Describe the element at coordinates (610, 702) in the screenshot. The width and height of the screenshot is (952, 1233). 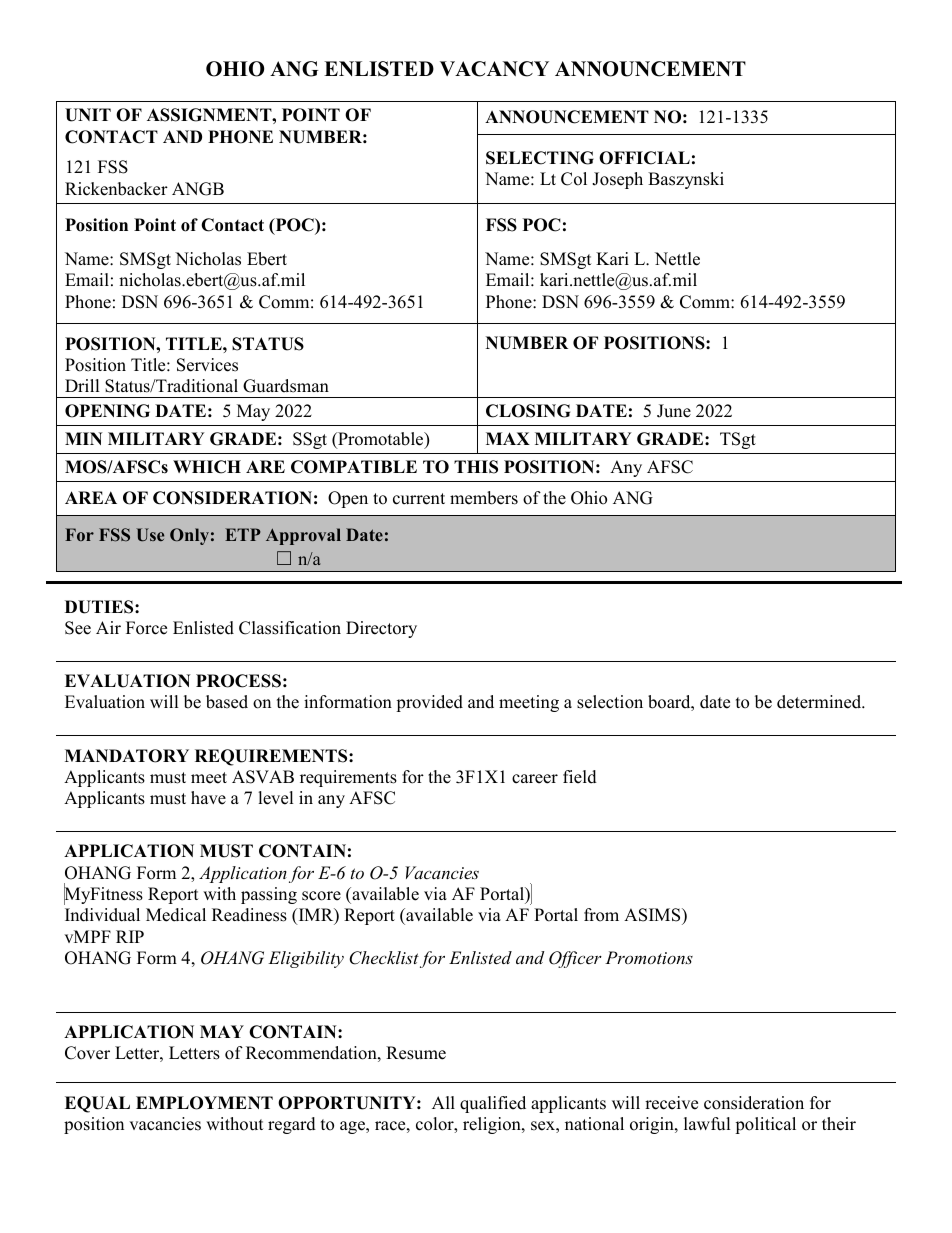
I see `selection` at that location.
